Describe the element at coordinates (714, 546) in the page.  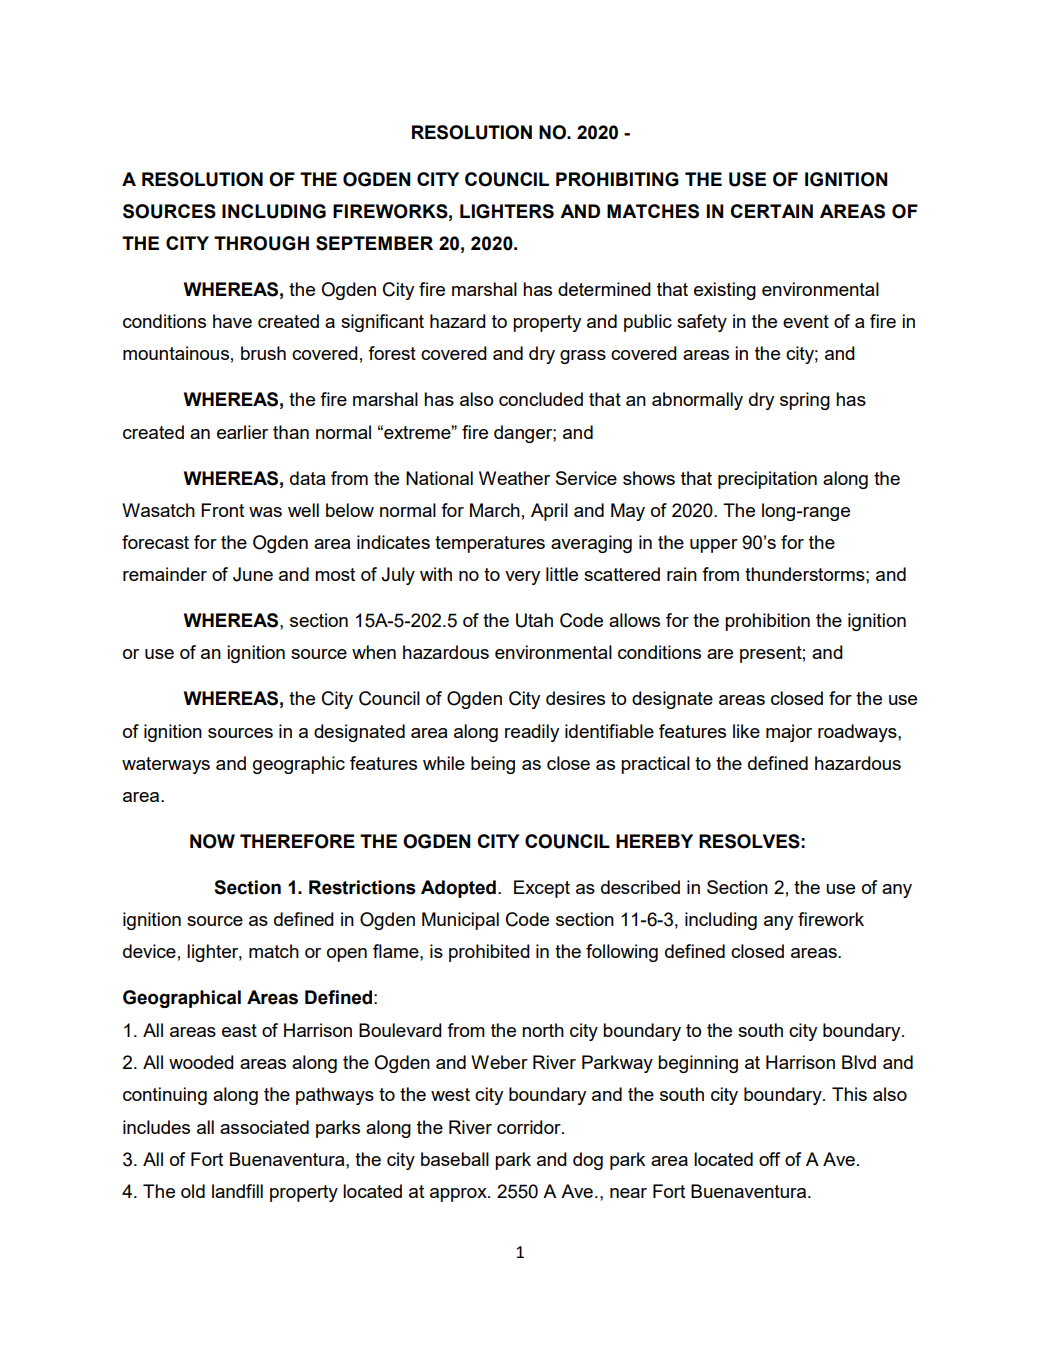
I see `upper` at that location.
